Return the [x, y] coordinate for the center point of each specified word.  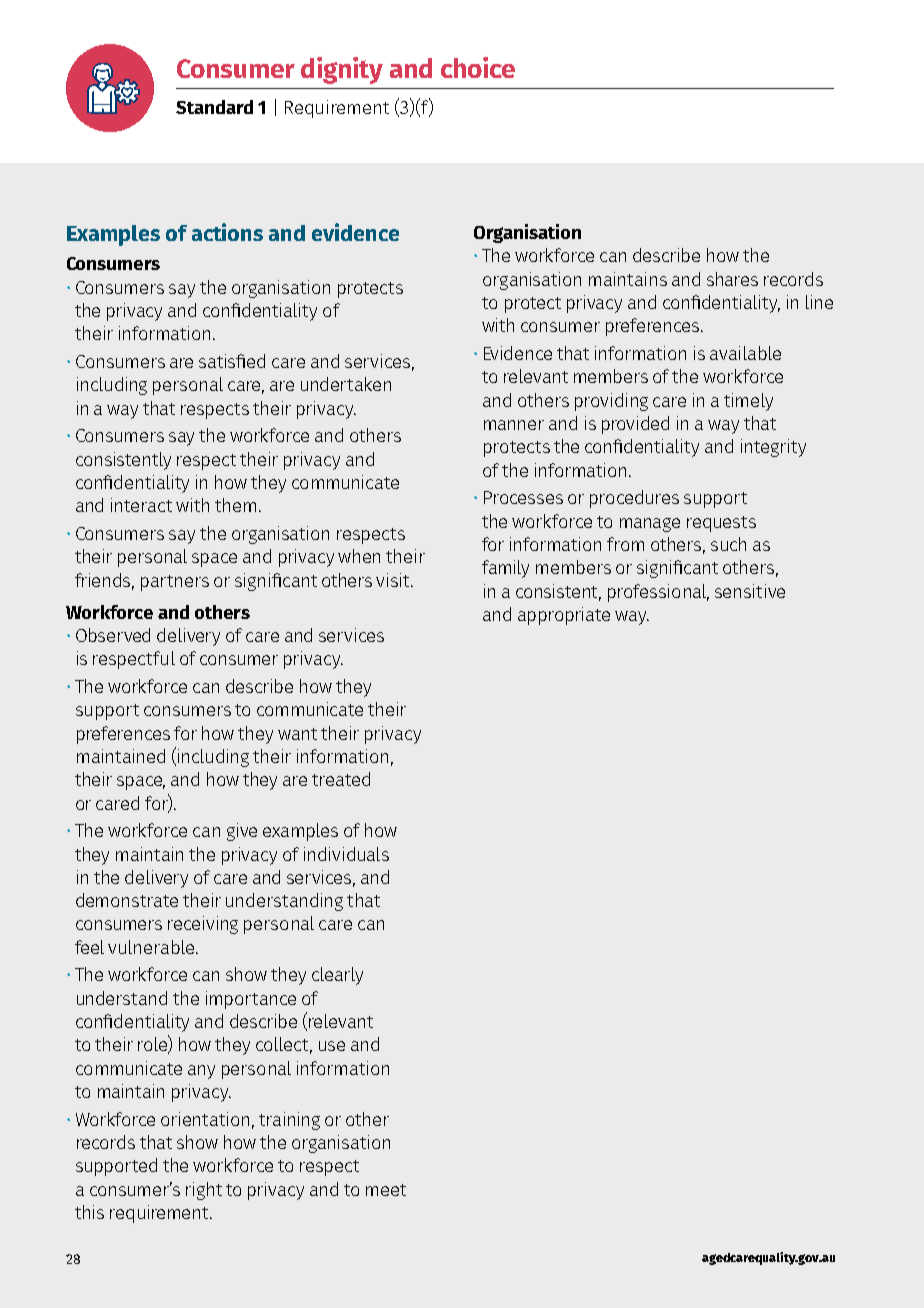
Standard [214, 107]
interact [141, 505]
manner [514, 425]
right [204, 1191]
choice [478, 67]
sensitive [750, 591]
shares [732, 279]
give [242, 832]
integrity [773, 448]
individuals [346, 854]
